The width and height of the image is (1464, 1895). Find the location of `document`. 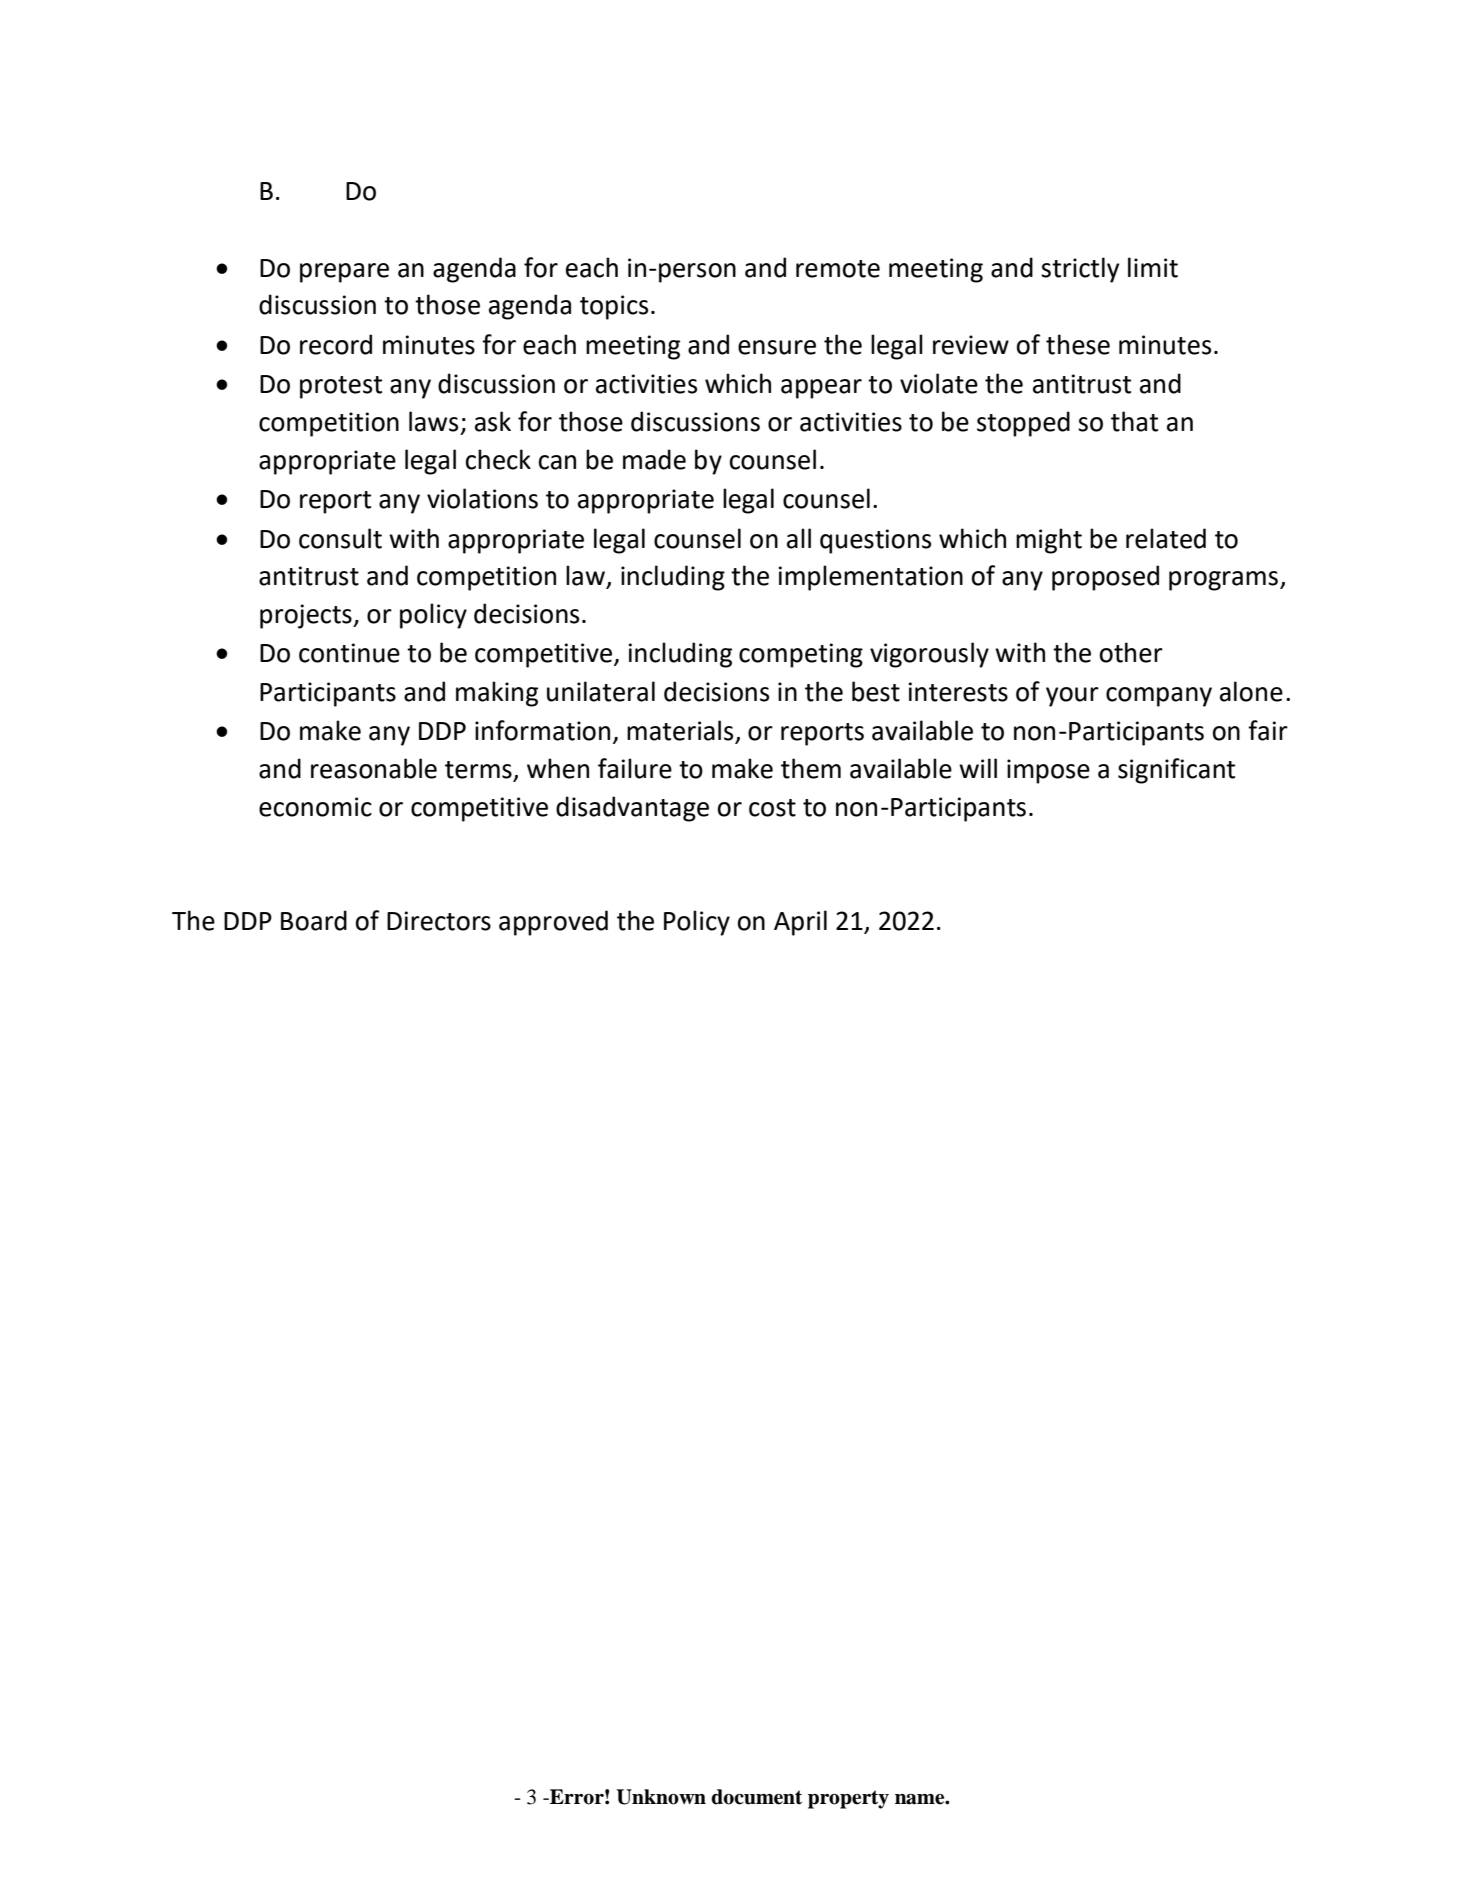

document is located at coordinates (756, 1797).
